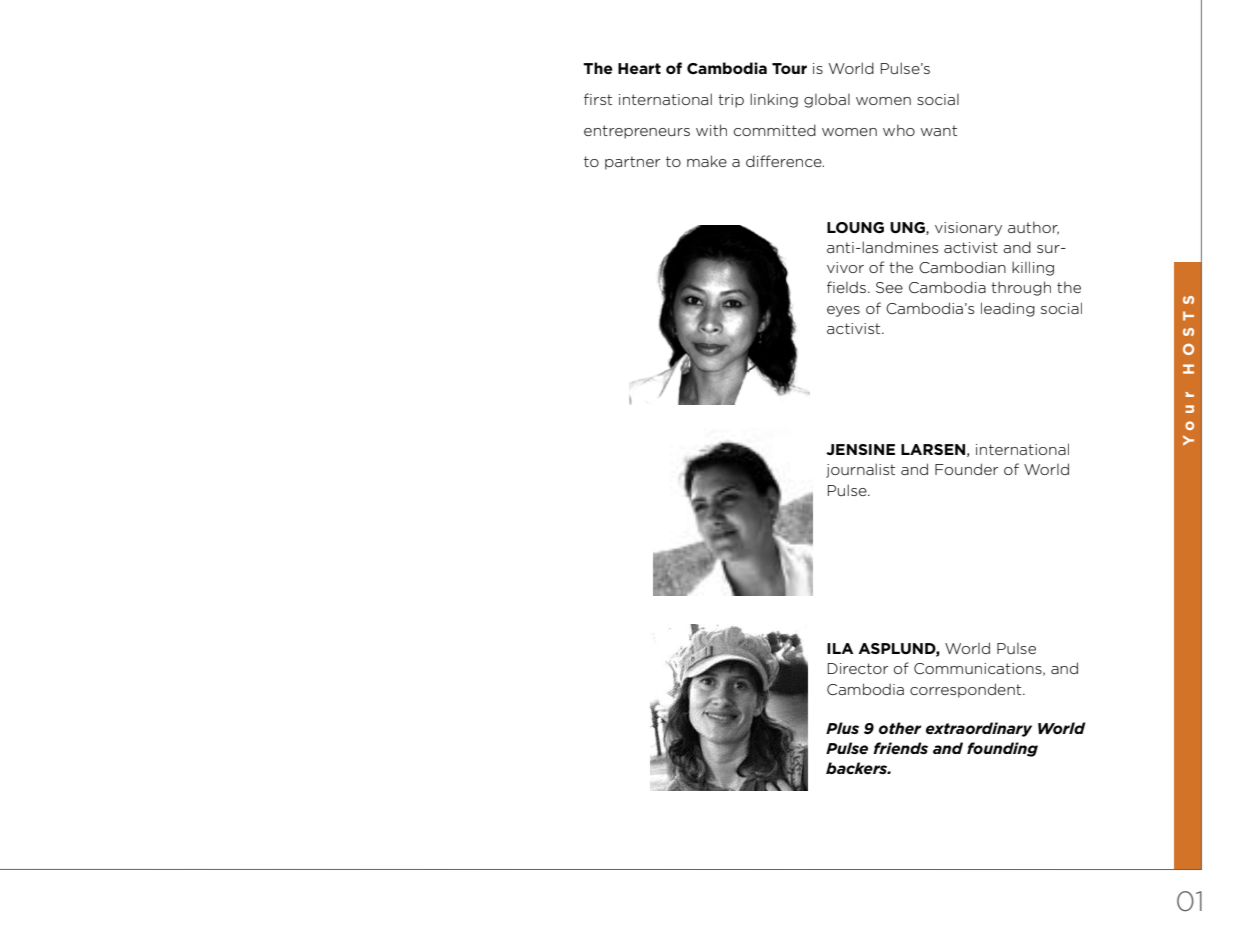  I want to click on Founder, so click(966, 469).
